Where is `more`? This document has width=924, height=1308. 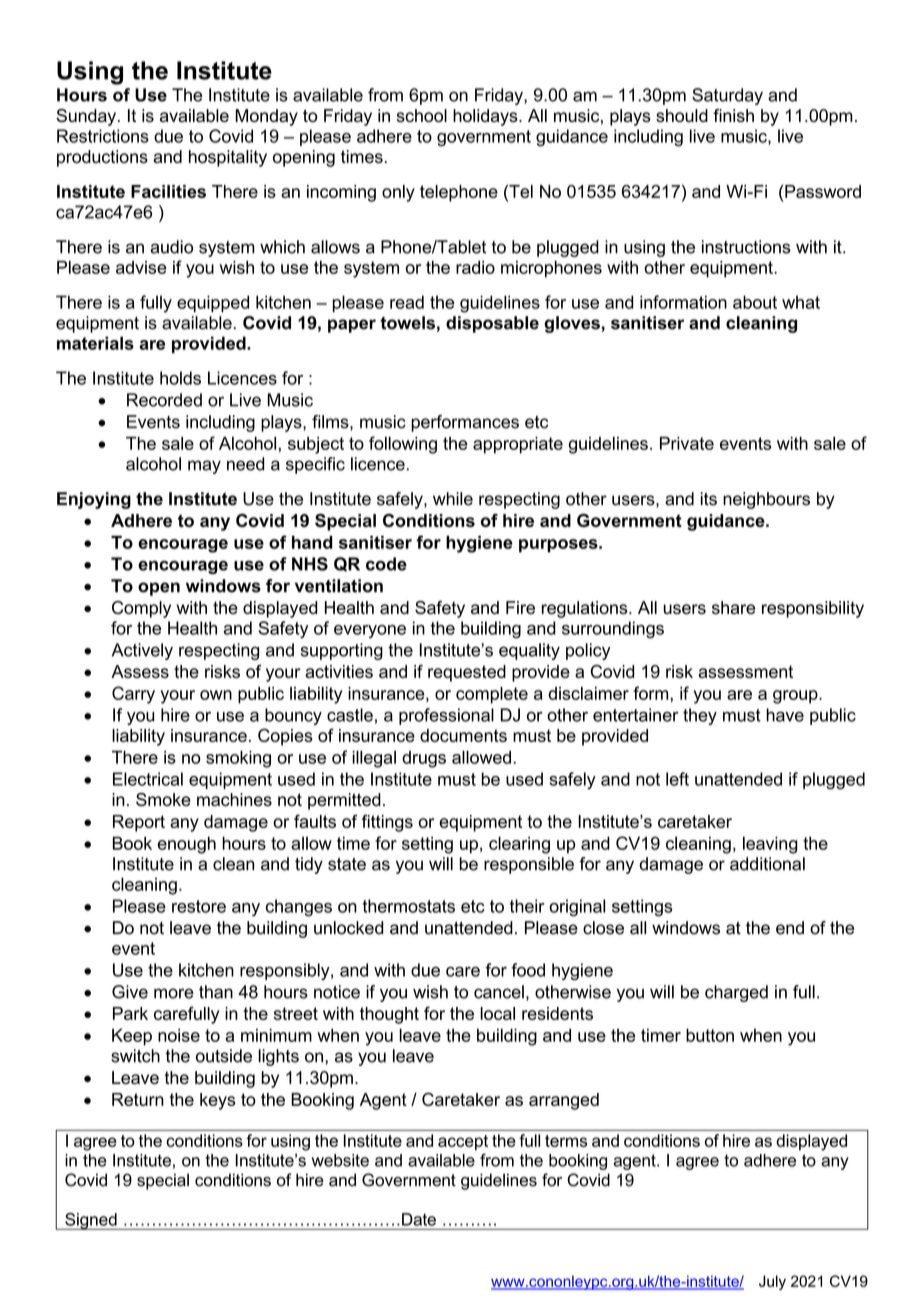 more is located at coordinates (174, 993).
